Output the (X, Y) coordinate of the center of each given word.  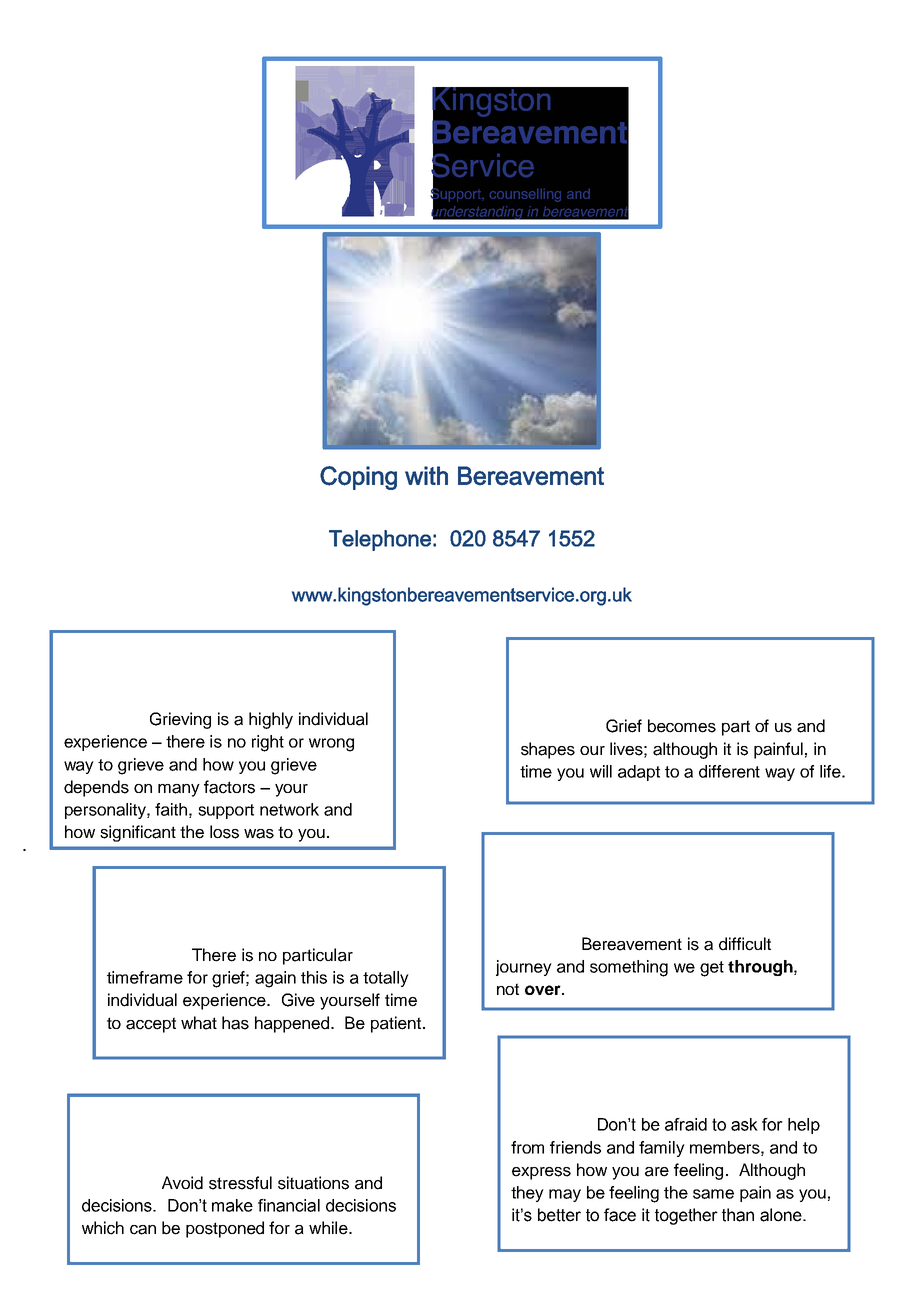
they (527, 1194)
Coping (358, 478)
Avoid (182, 1183)
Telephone (380, 540)
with (426, 475)
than (738, 1215)
